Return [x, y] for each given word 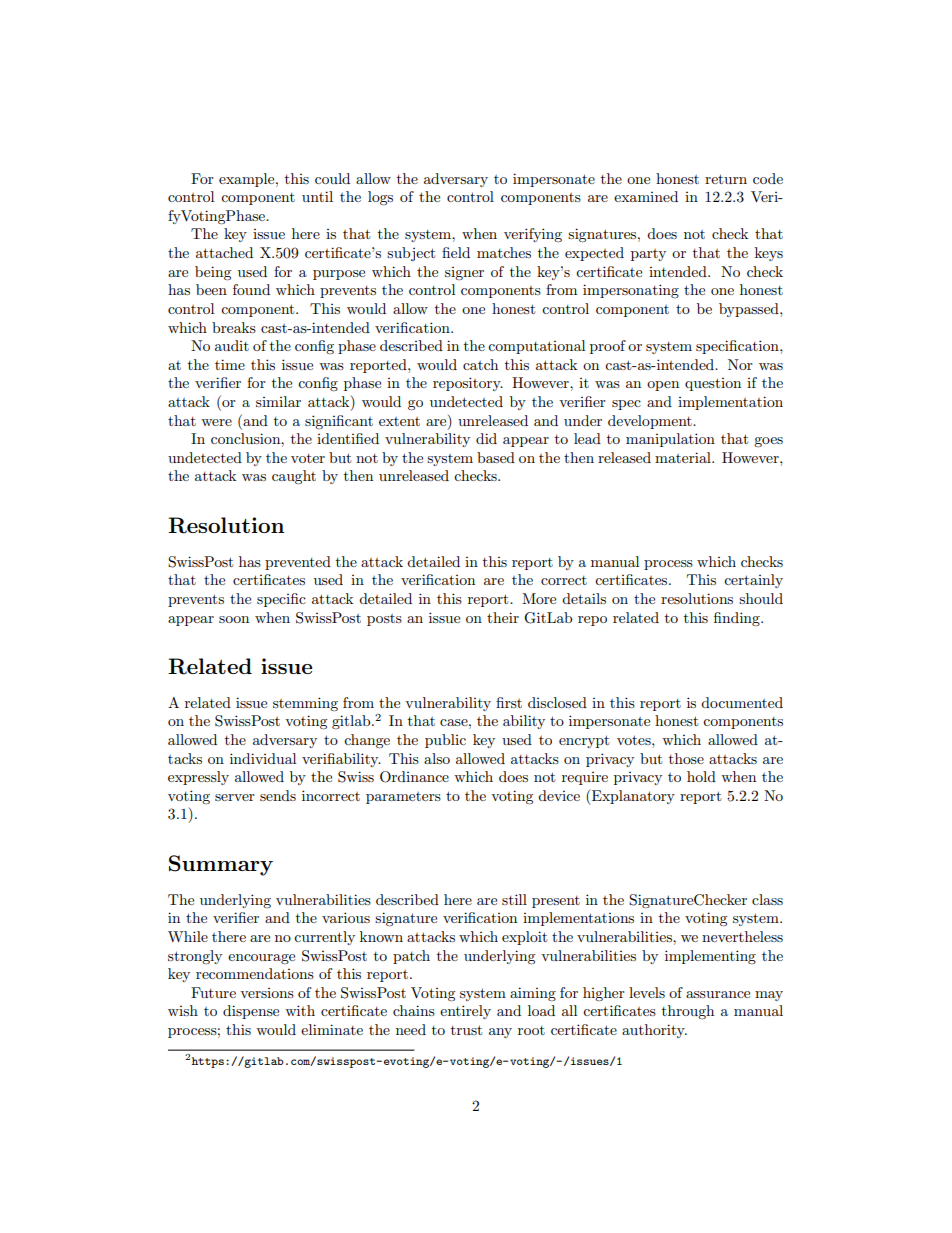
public [445, 741]
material [684, 457]
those [686, 758]
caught [294, 477]
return [726, 179]
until [317, 196]
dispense [251, 1012]
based [496, 457]
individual [263, 758]
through [688, 1012]
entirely [465, 1012]
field [456, 252]
